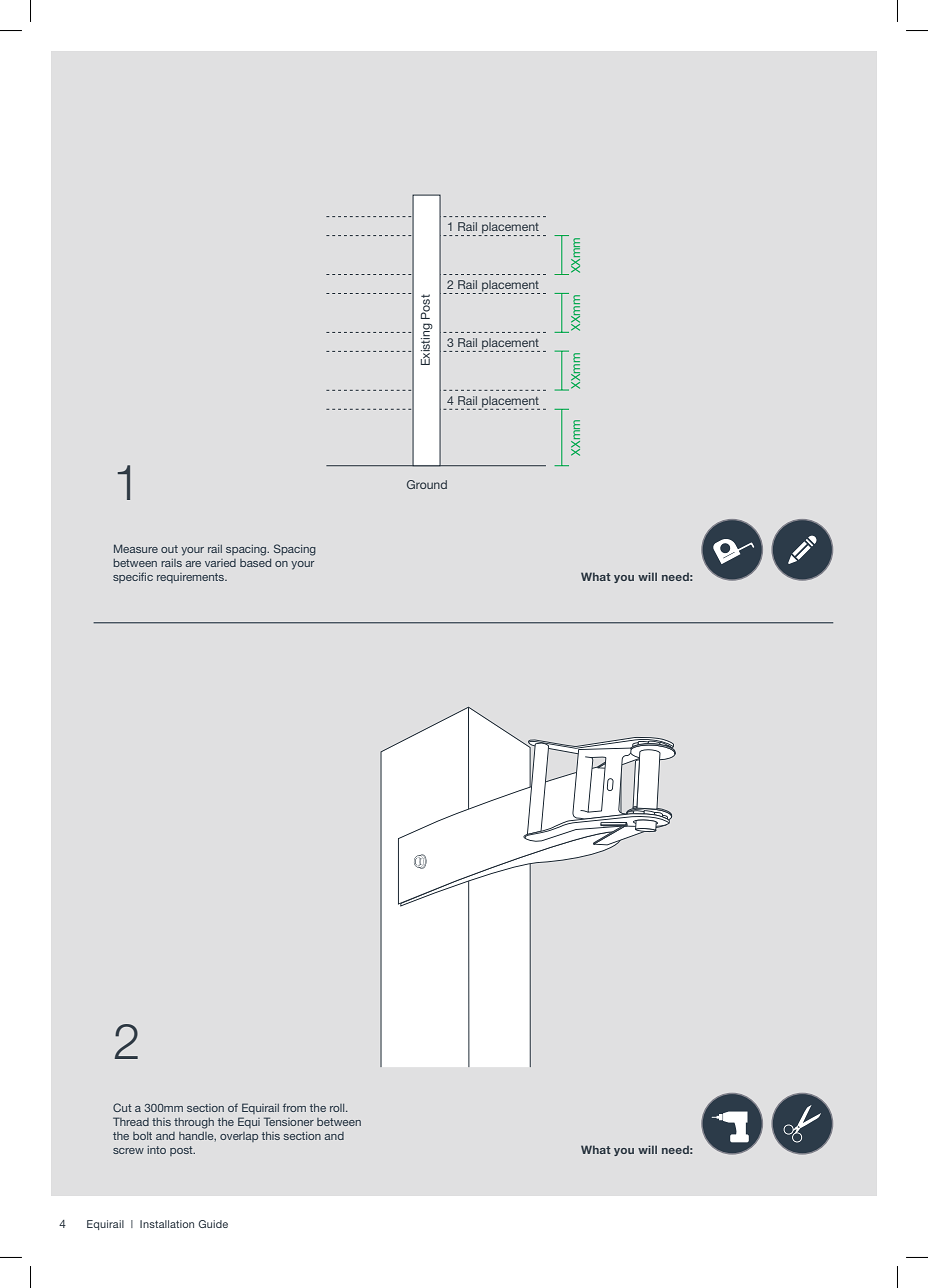  What do you see at coordinates (169, 549) in the screenshot?
I see `out` at bounding box center [169, 549].
